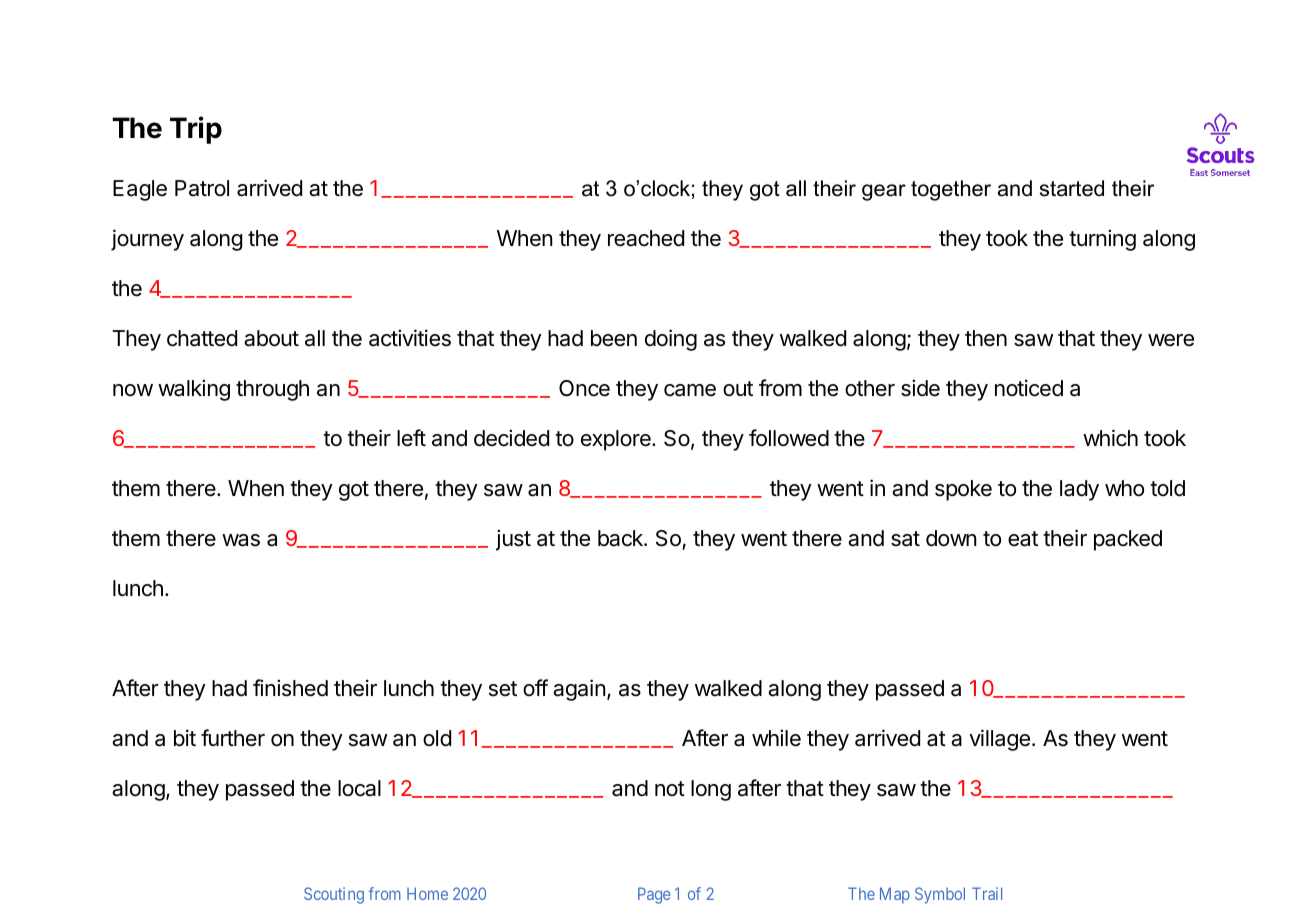 Image resolution: width=1308 pixels, height=924 pixels. I want to click on reached, so click(646, 238).
